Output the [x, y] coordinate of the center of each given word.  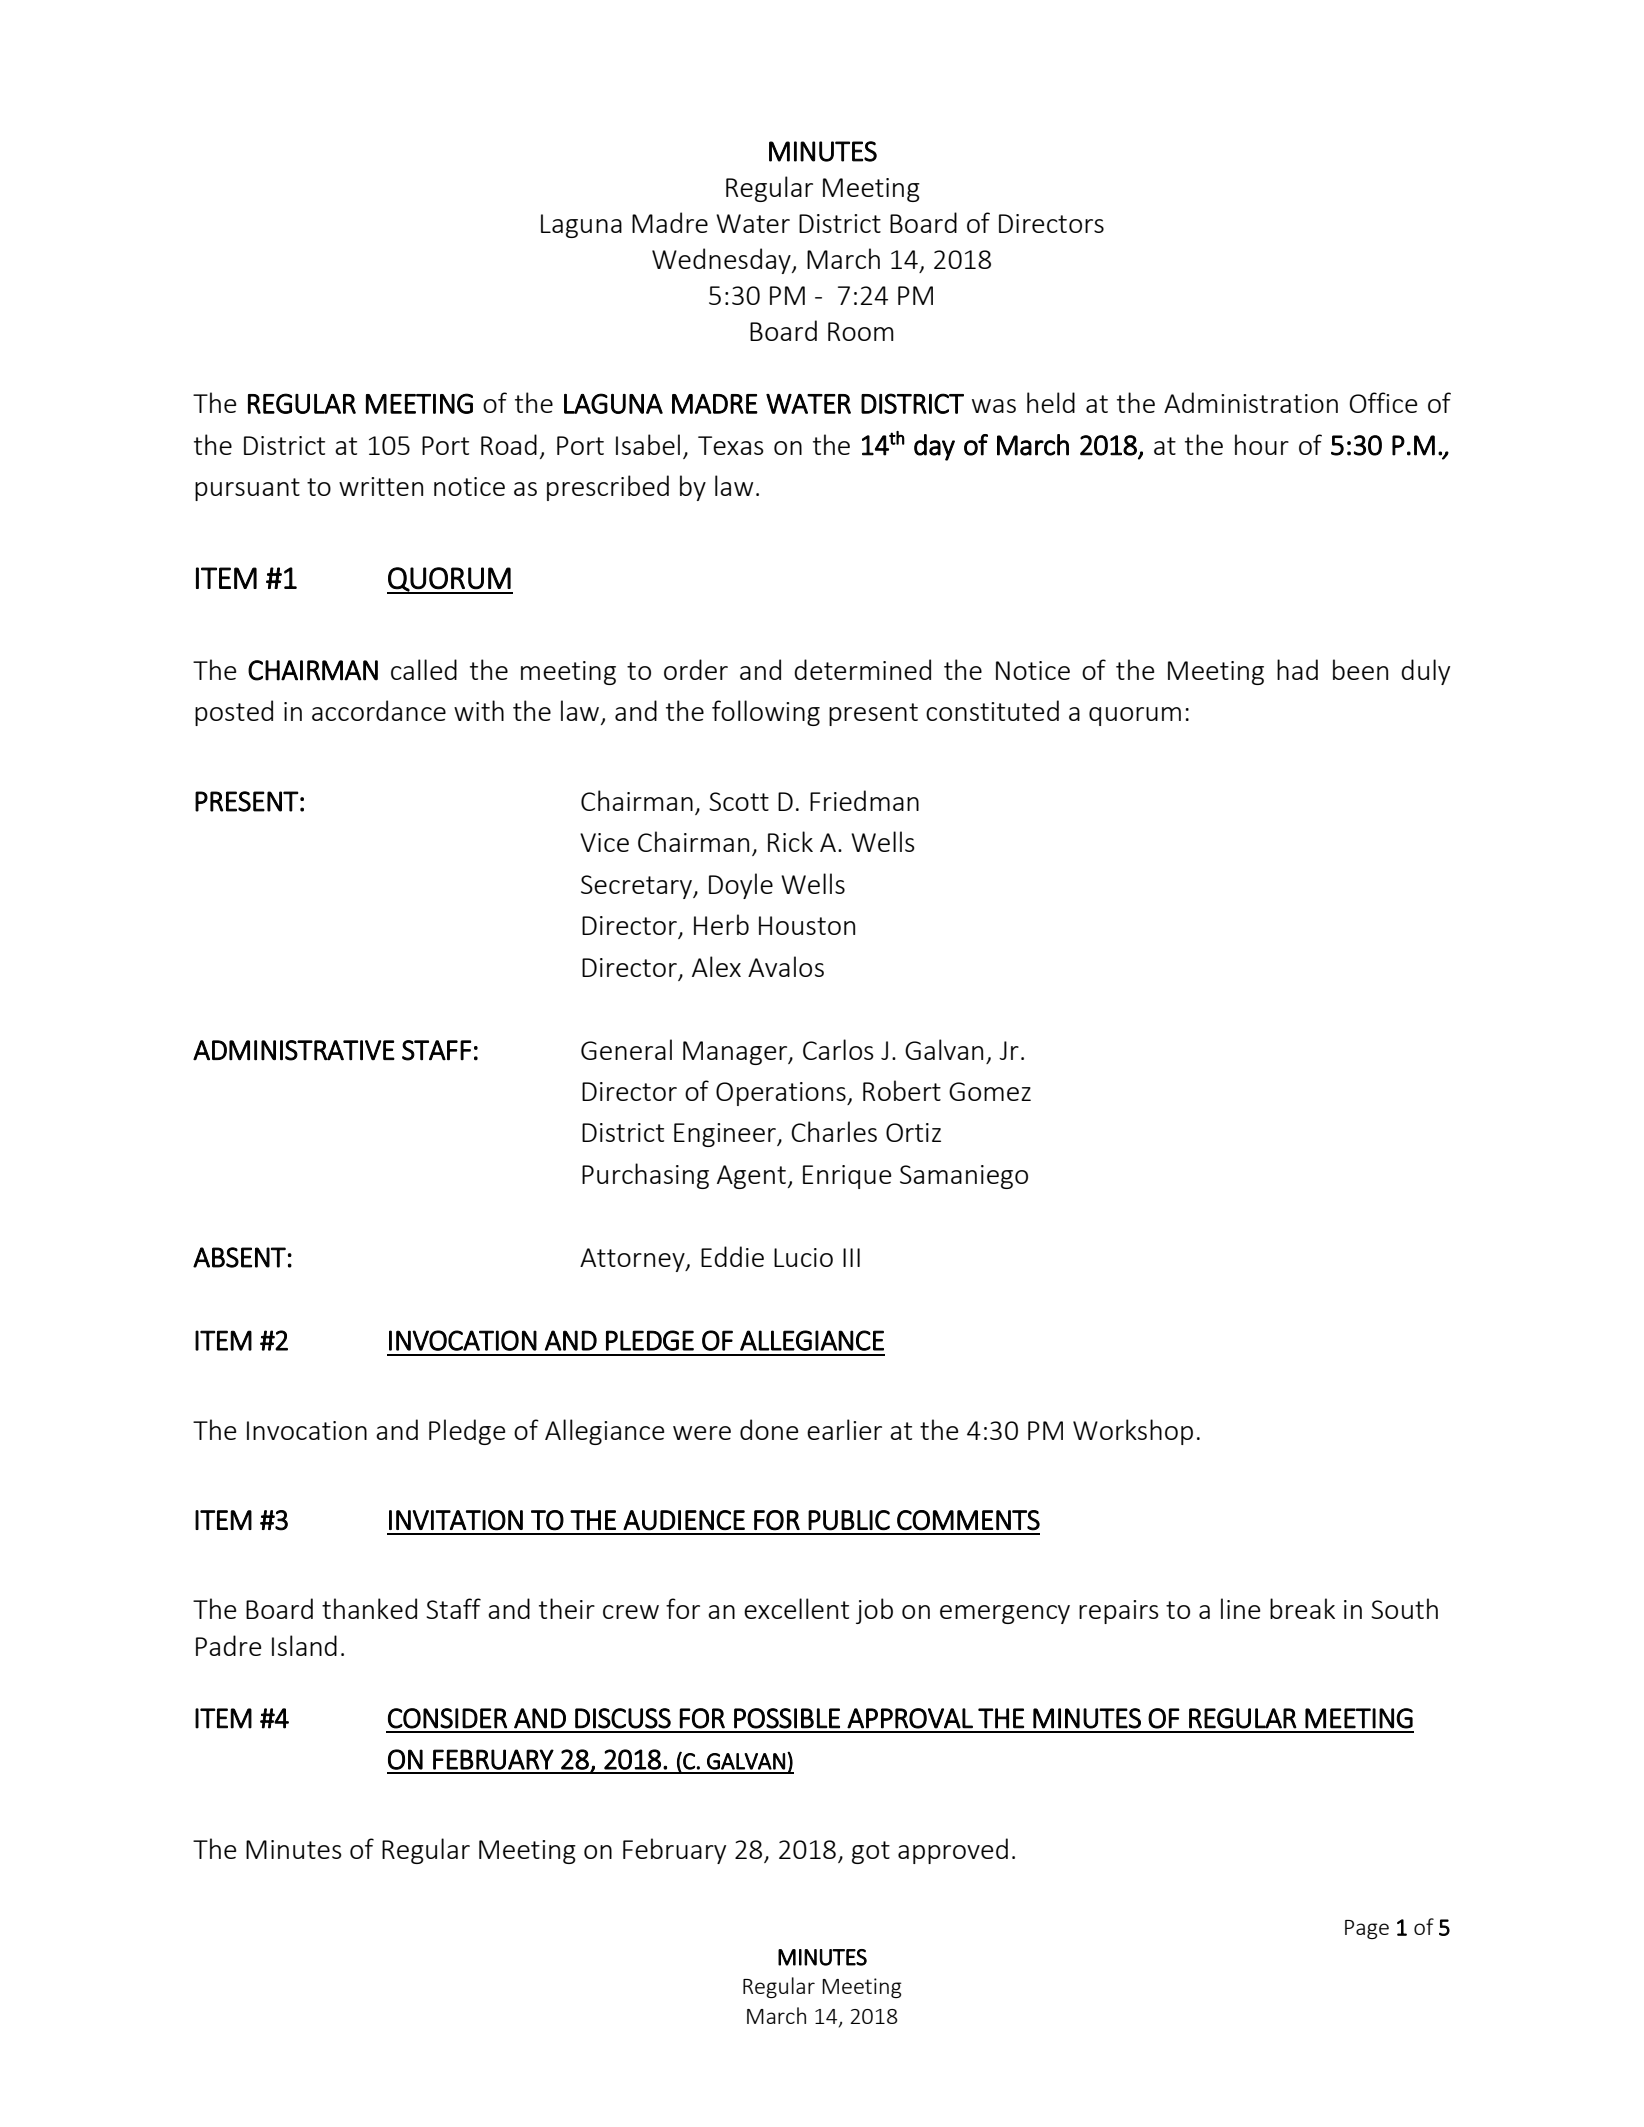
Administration [1251, 402]
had [1297, 669]
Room [861, 331]
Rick [790, 841]
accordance [379, 710]
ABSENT [239, 1257]
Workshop [1133, 1432]
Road [509, 444]
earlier [844, 1429]
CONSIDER [447, 1718]
